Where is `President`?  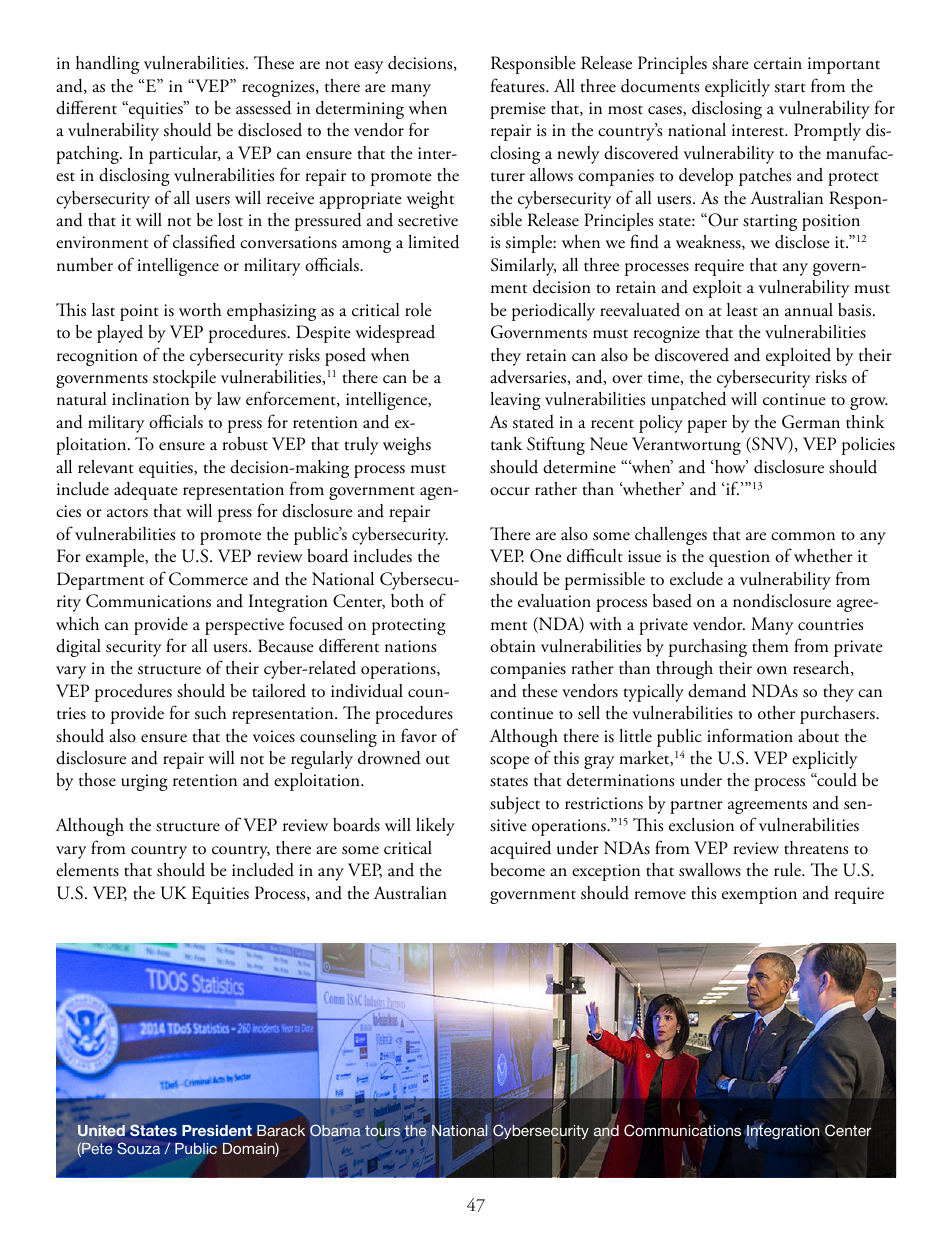
President is located at coordinates (217, 1130).
